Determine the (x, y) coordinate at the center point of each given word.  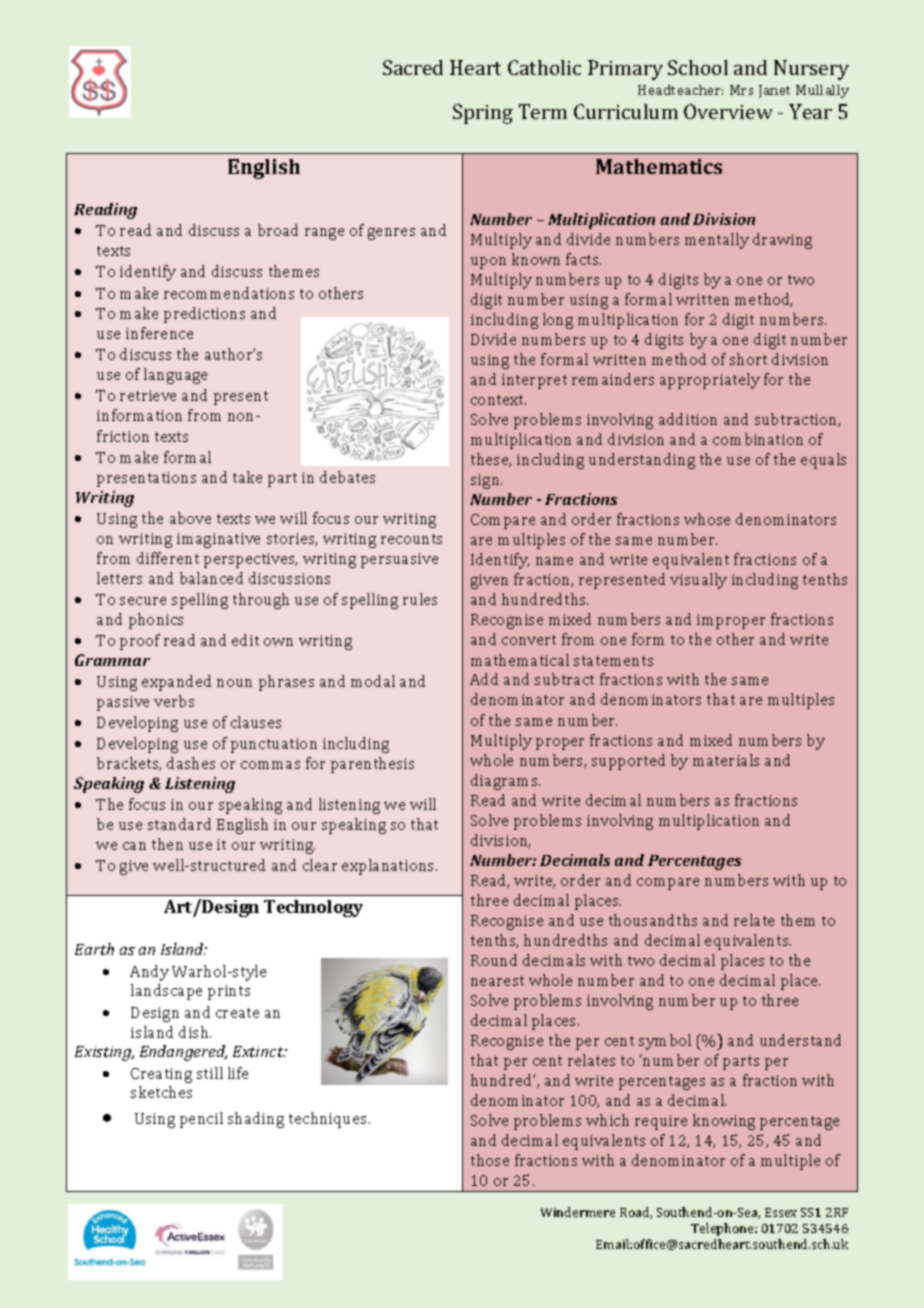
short (748, 359)
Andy (149, 973)
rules (420, 599)
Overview (728, 111)
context (498, 400)
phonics (156, 621)
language (175, 376)
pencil (201, 1120)
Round (494, 960)
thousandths (653, 920)
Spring (483, 114)
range (324, 234)
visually (698, 581)
